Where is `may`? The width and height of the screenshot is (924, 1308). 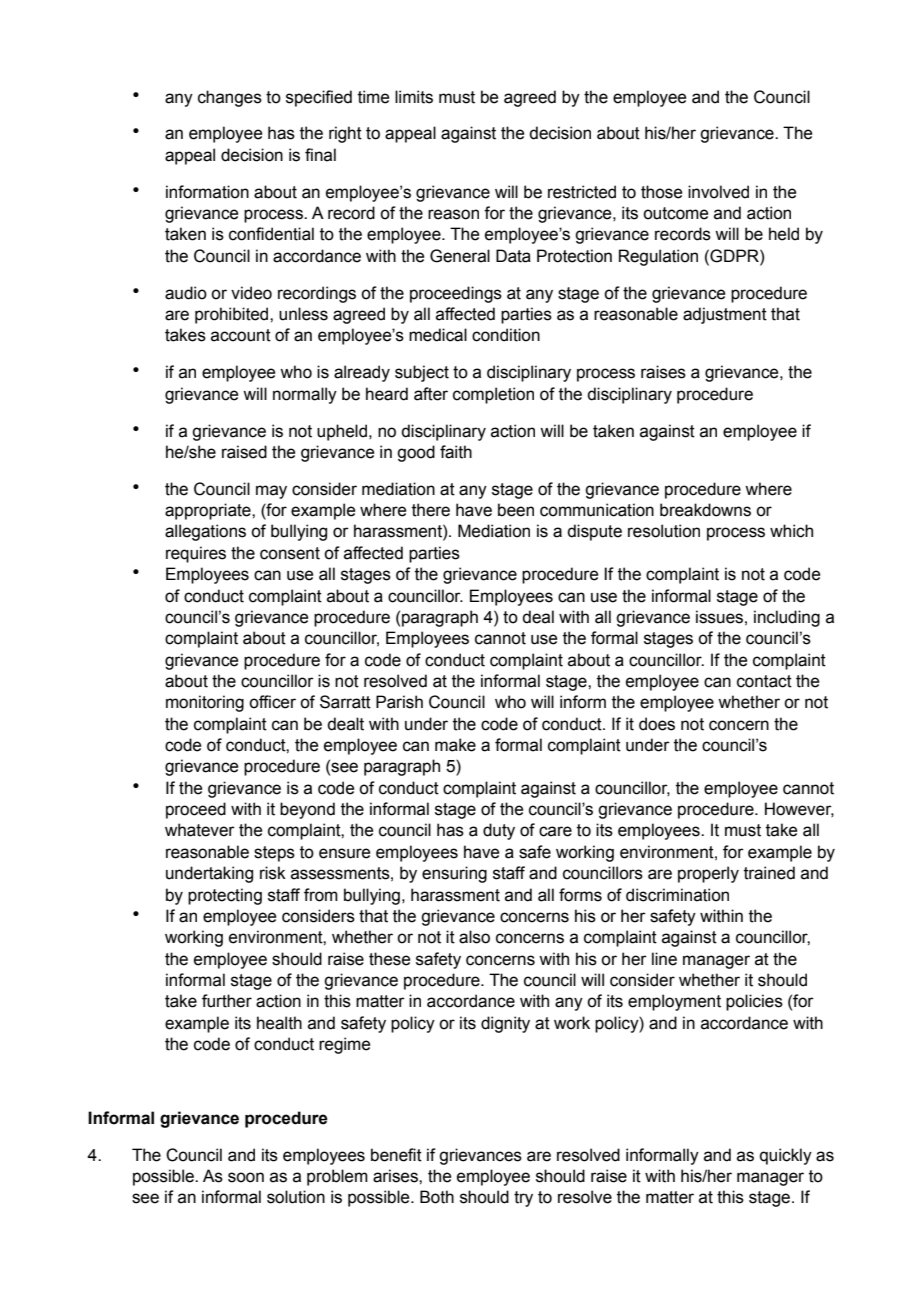 may is located at coordinates (271, 492).
